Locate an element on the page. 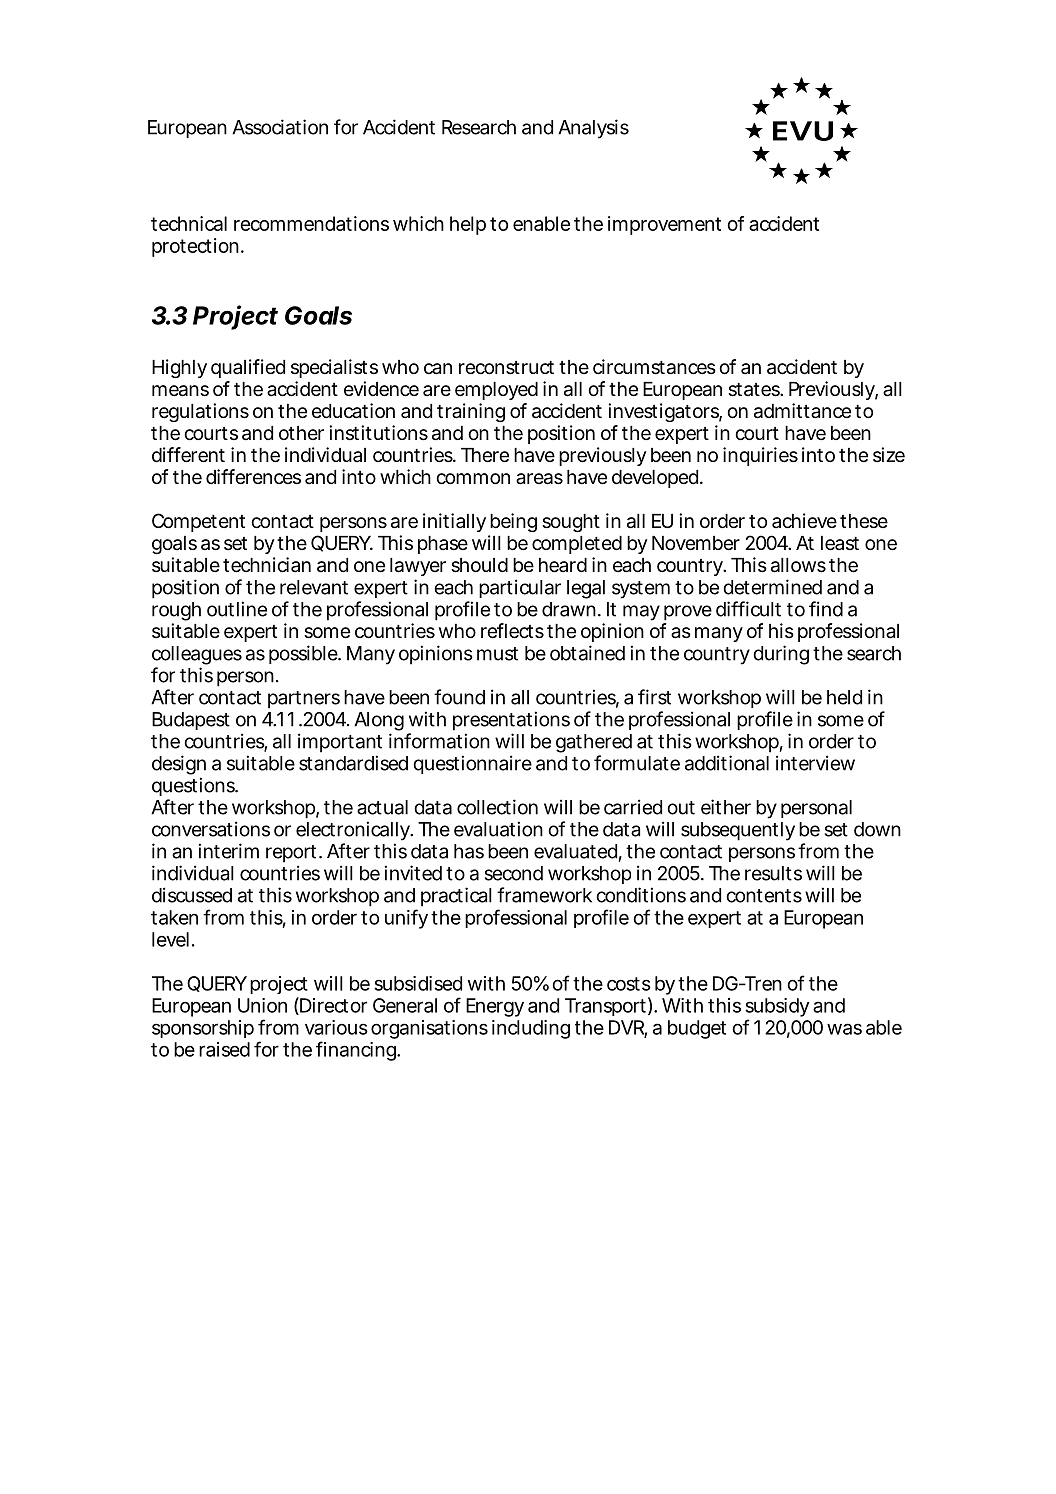  possible is located at coordinates (304, 654).
